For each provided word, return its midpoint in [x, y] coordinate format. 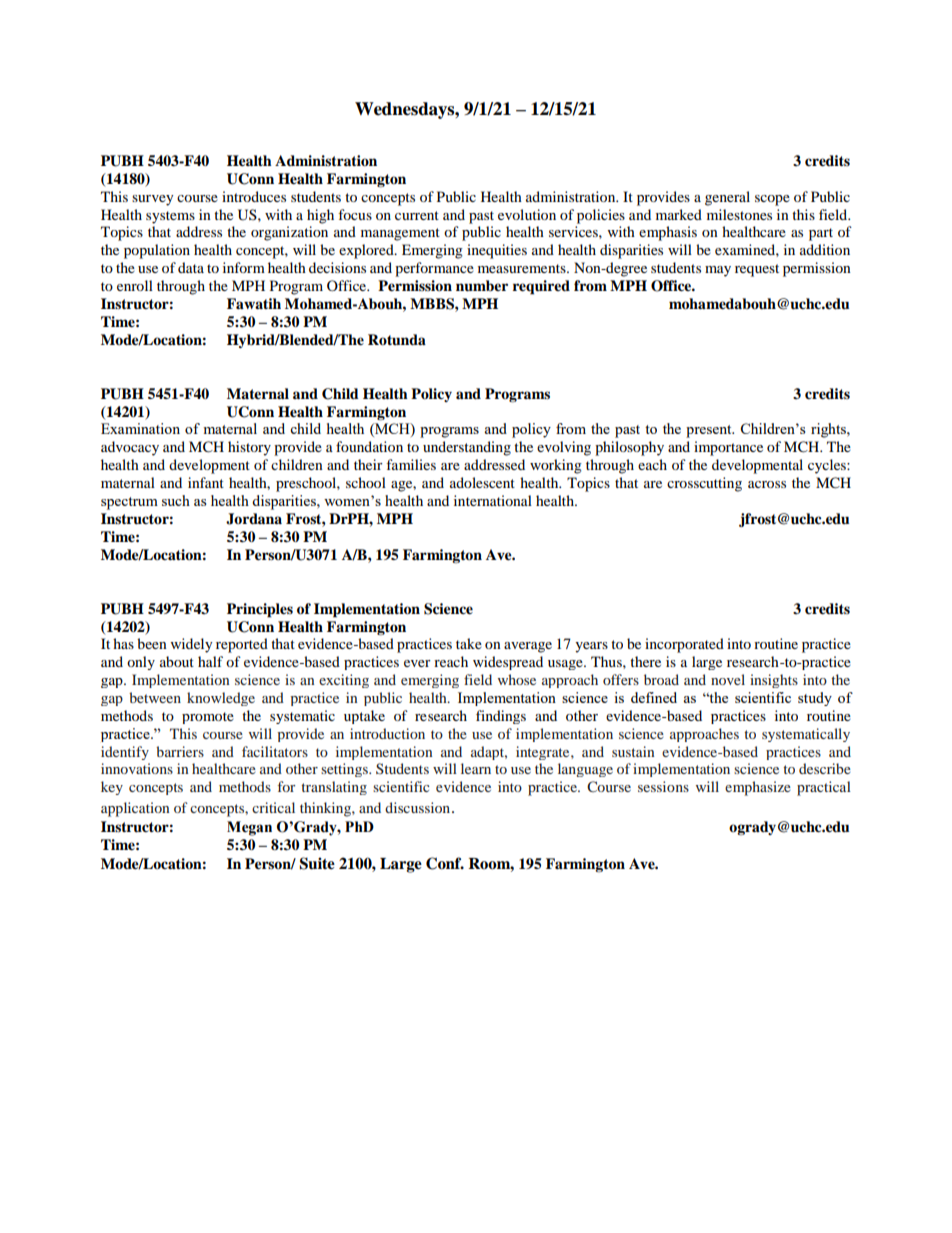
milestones [739, 214]
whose [517, 679]
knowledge [221, 699]
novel [728, 679]
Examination [140, 428]
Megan [249, 828]
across [767, 484]
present [710, 431]
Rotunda [397, 339]
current [417, 215]
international [493, 500]
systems [170, 217]
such [176, 500]
